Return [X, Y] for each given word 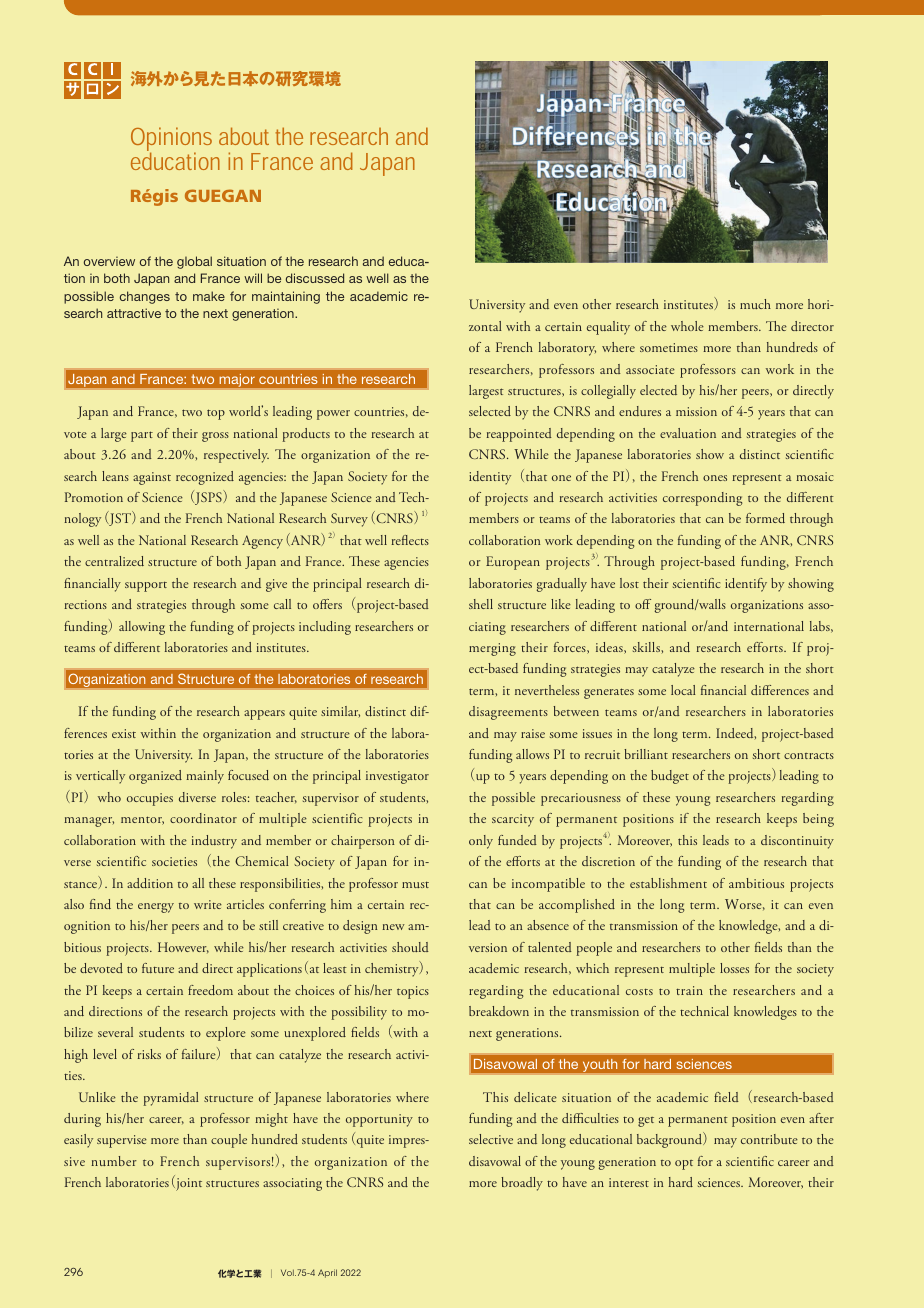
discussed [315, 278]
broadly [522, 1184]
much [755, 304]
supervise [122, 1141]
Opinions [171, 140]
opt [684, 1165]
